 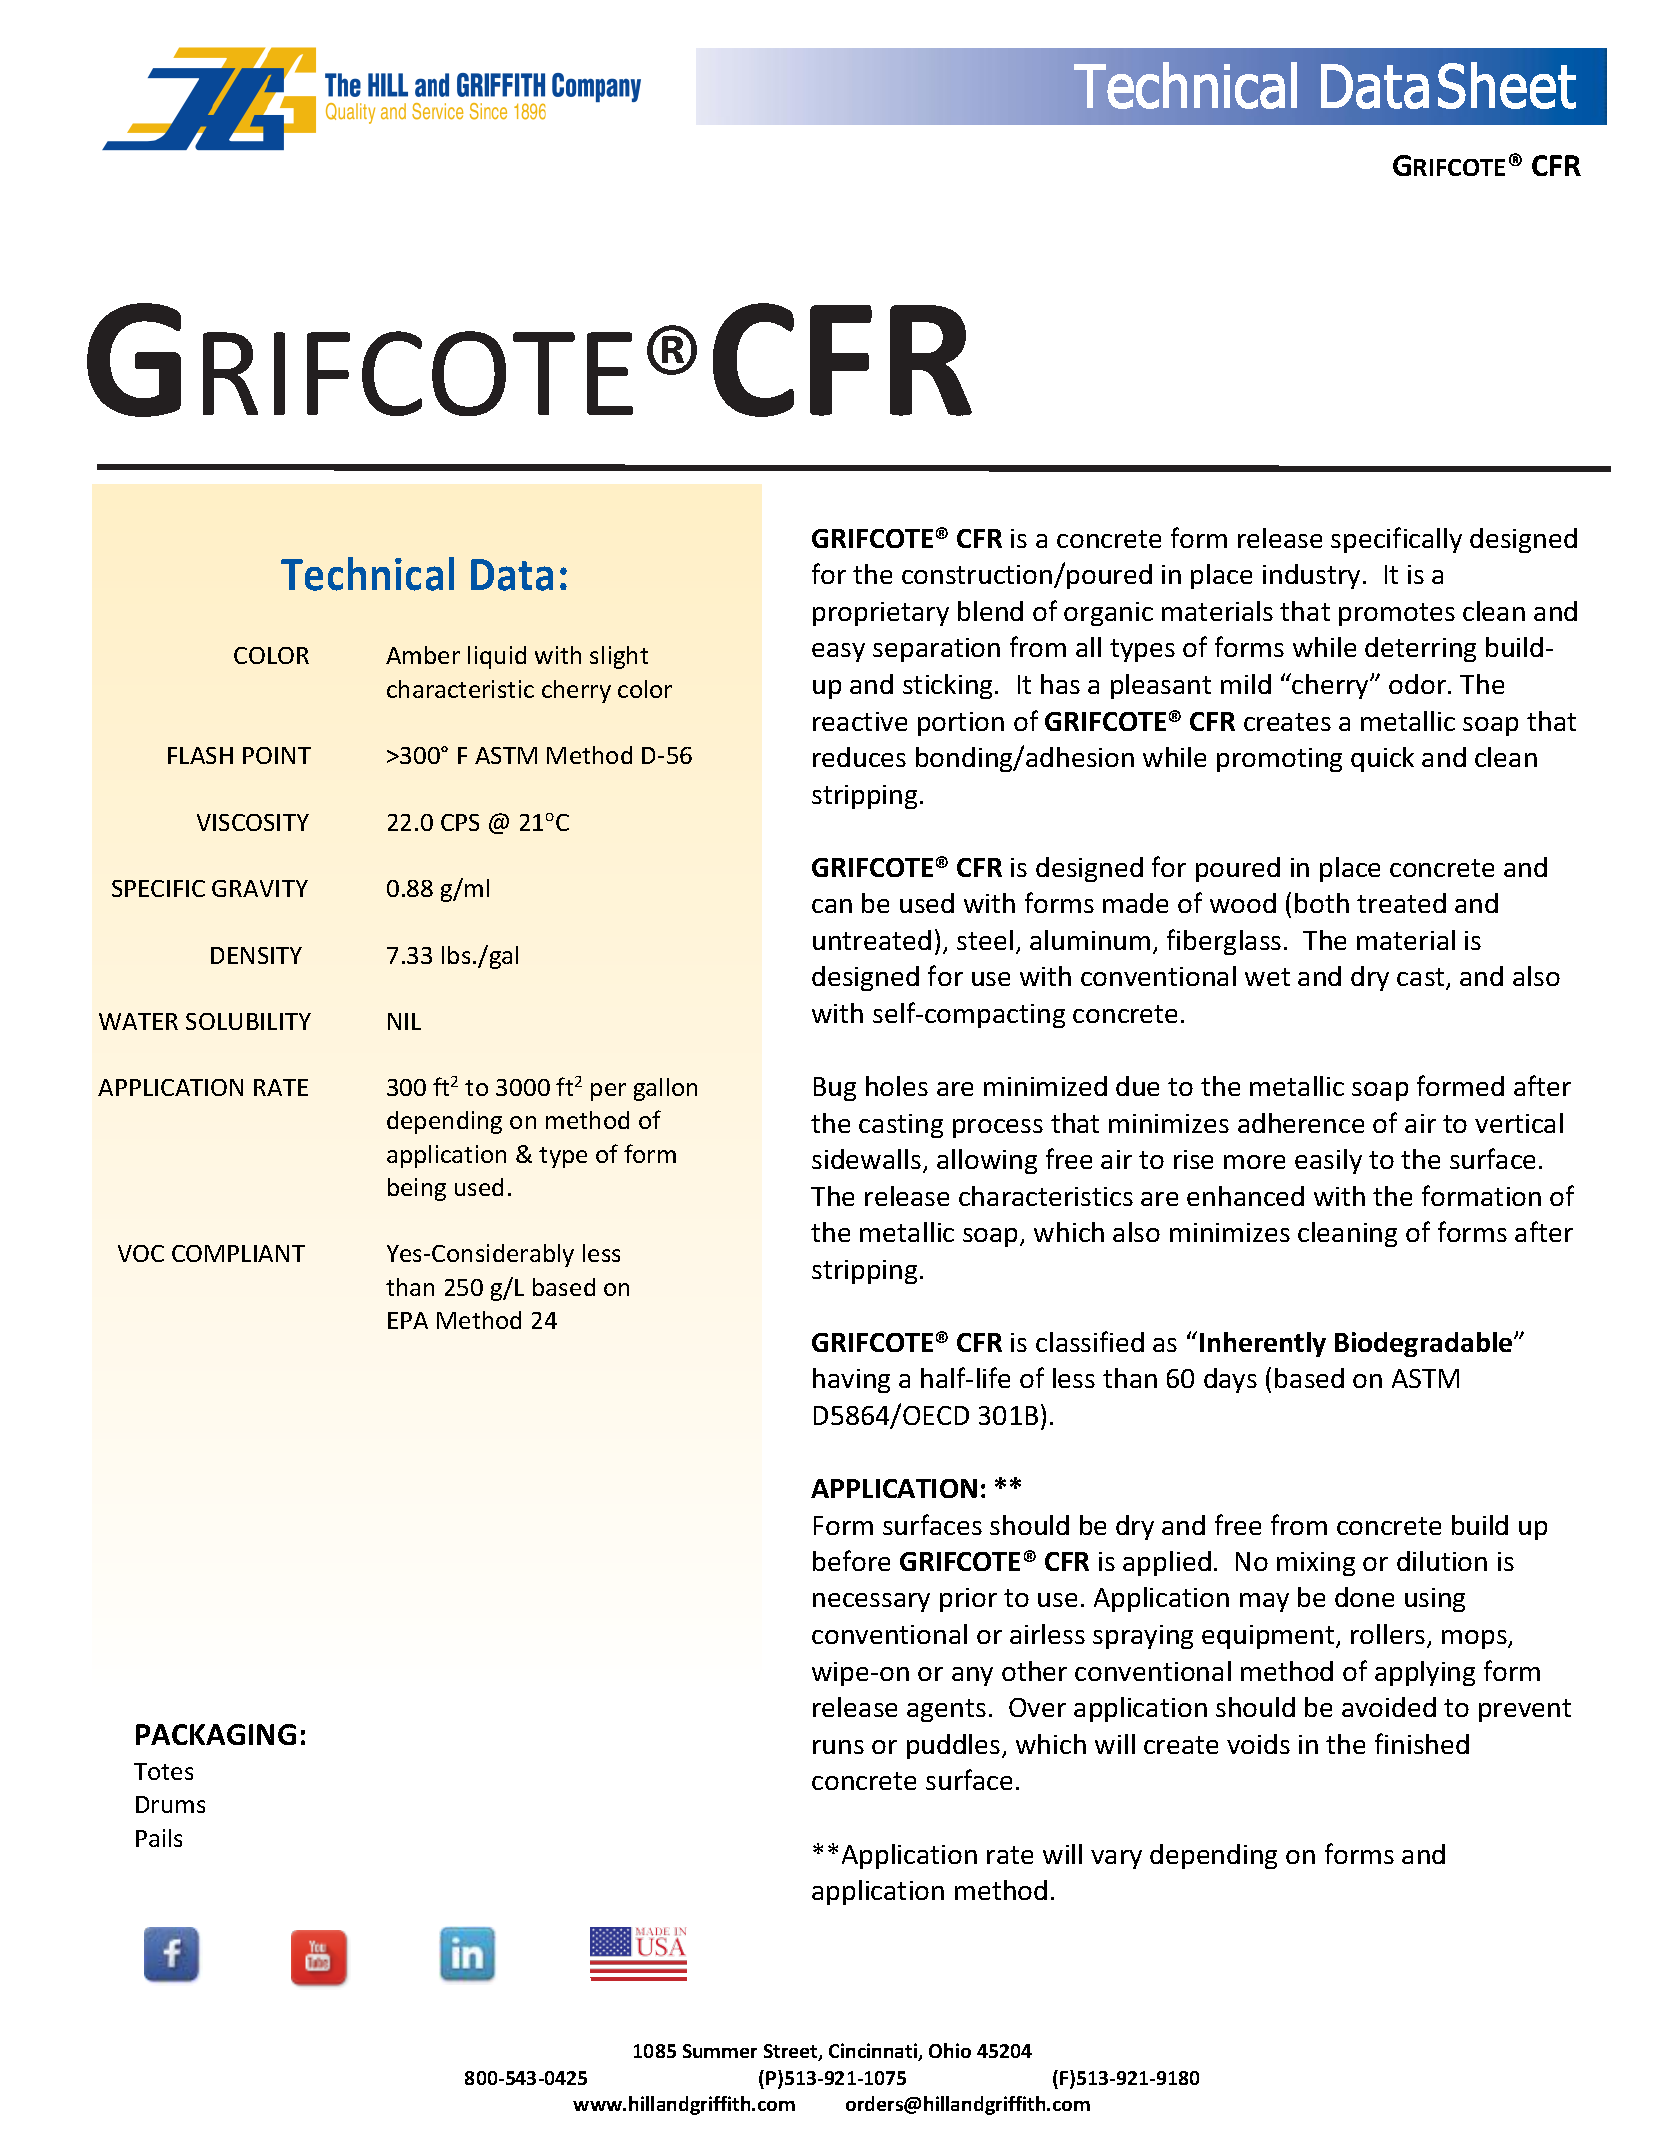 What do you see at coordinates (159, 1838) in the screenshot?
I see `Pails` at bounding box center [159, 1838].
